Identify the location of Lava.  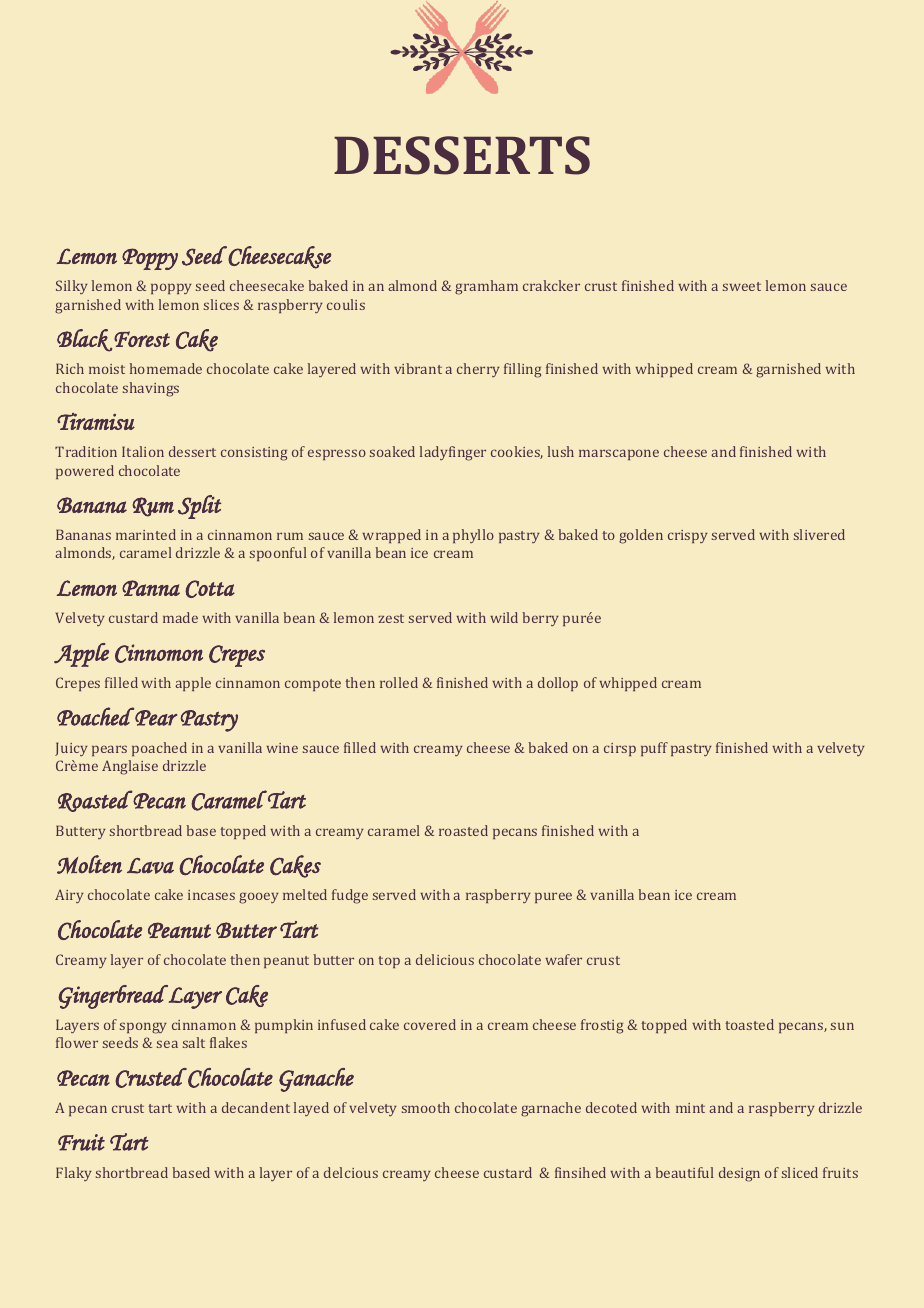
(150, 865).
